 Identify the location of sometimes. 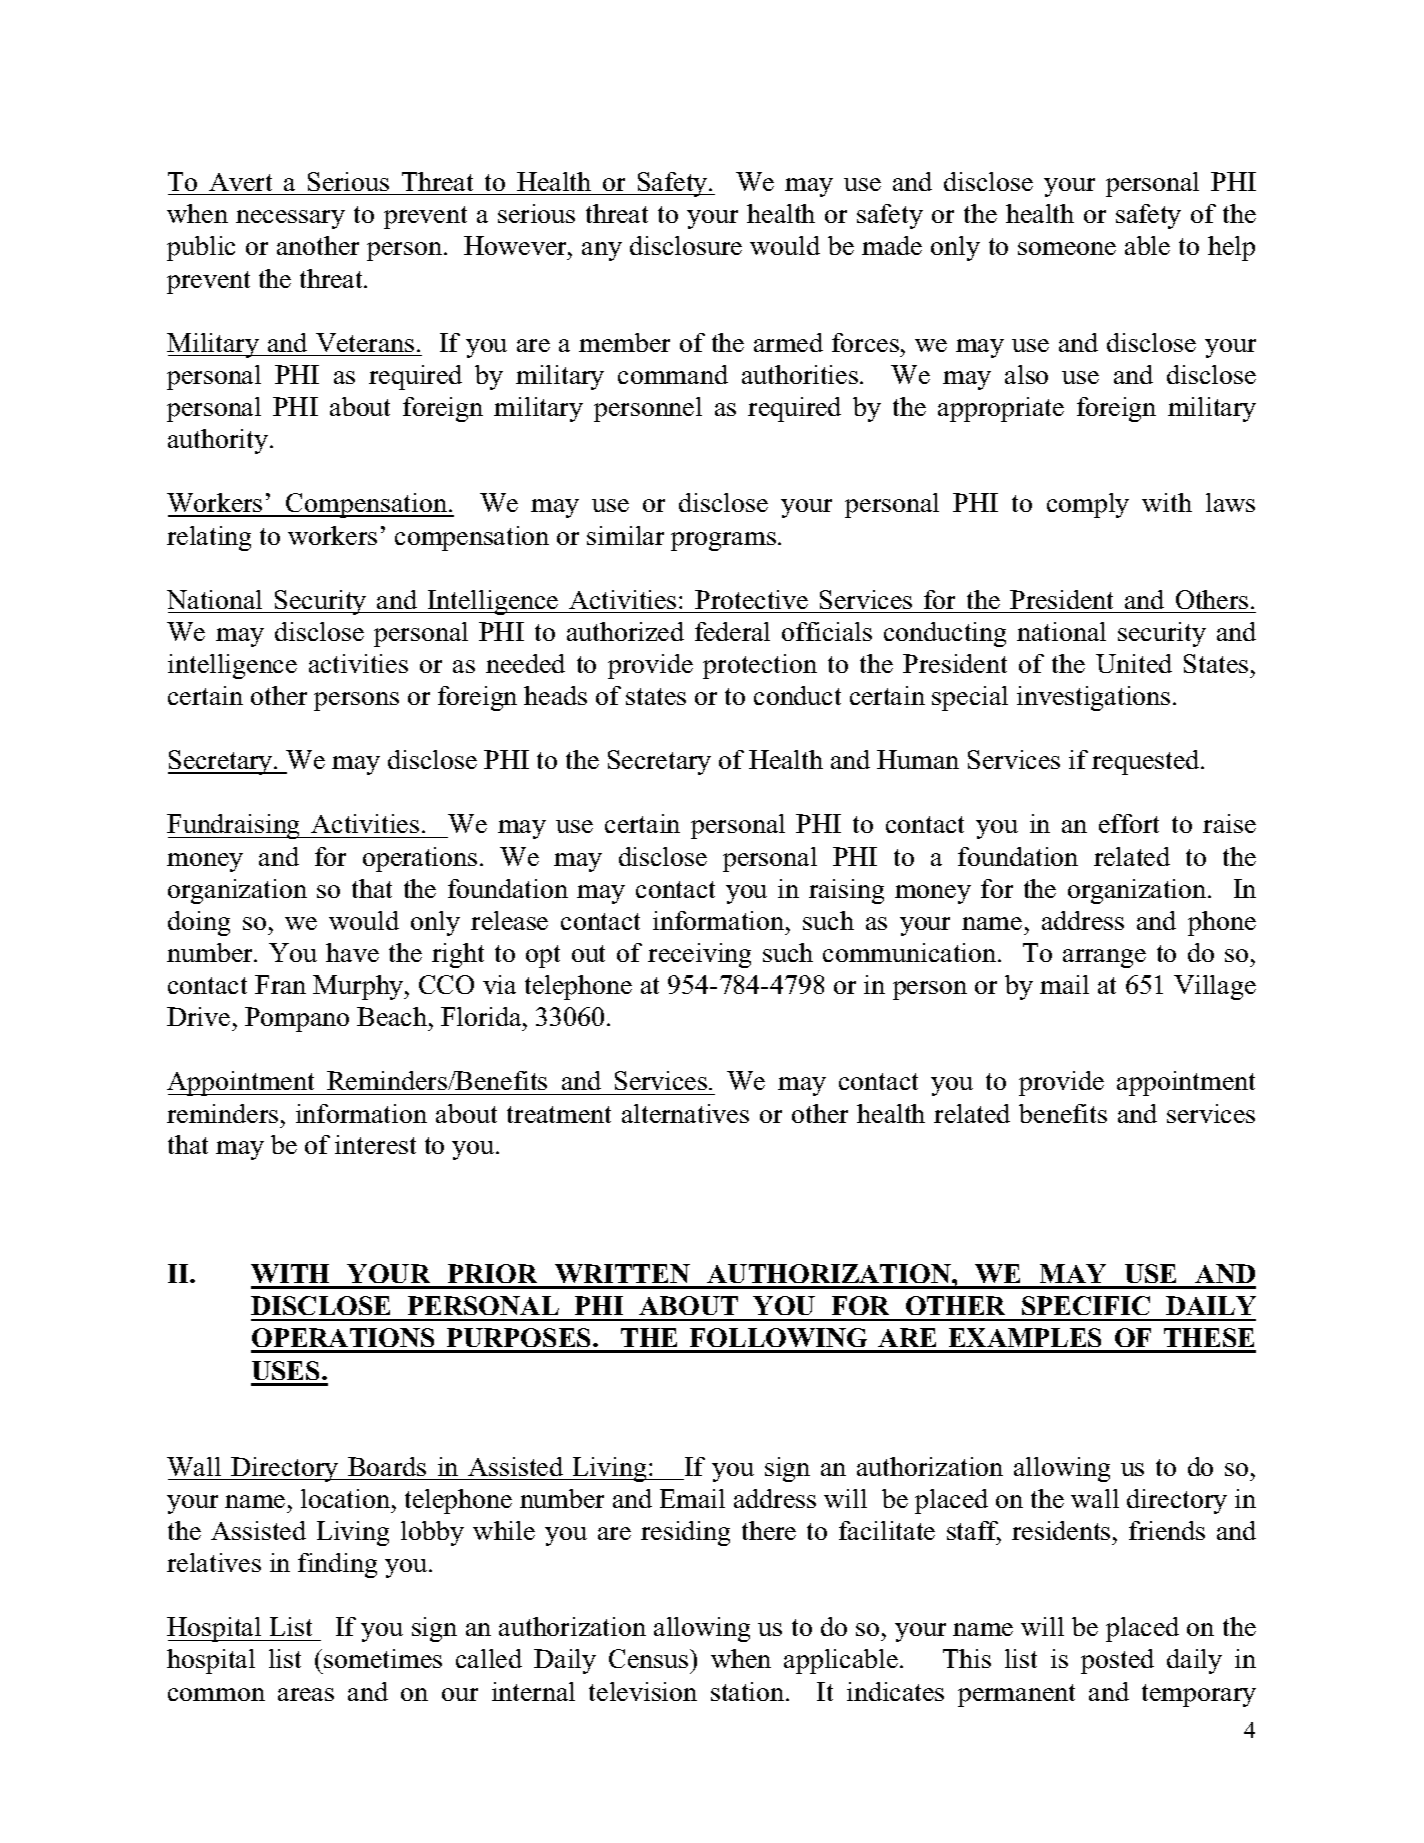
(383, 1658).
